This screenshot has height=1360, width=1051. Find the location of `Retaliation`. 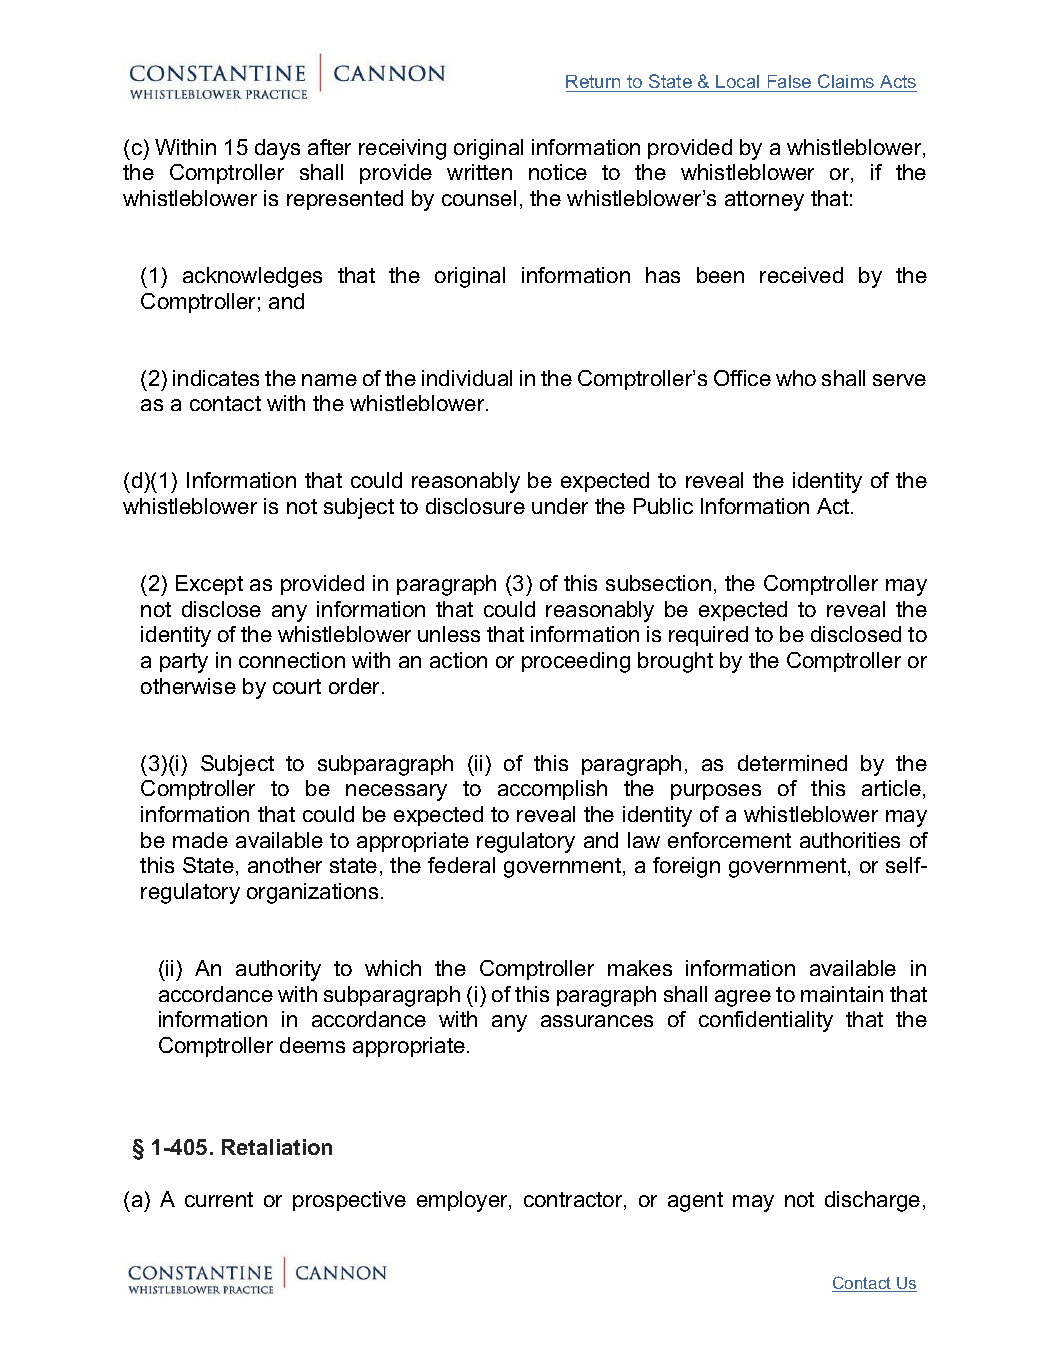

Retaliation is located at coordinates (277, 1147).
